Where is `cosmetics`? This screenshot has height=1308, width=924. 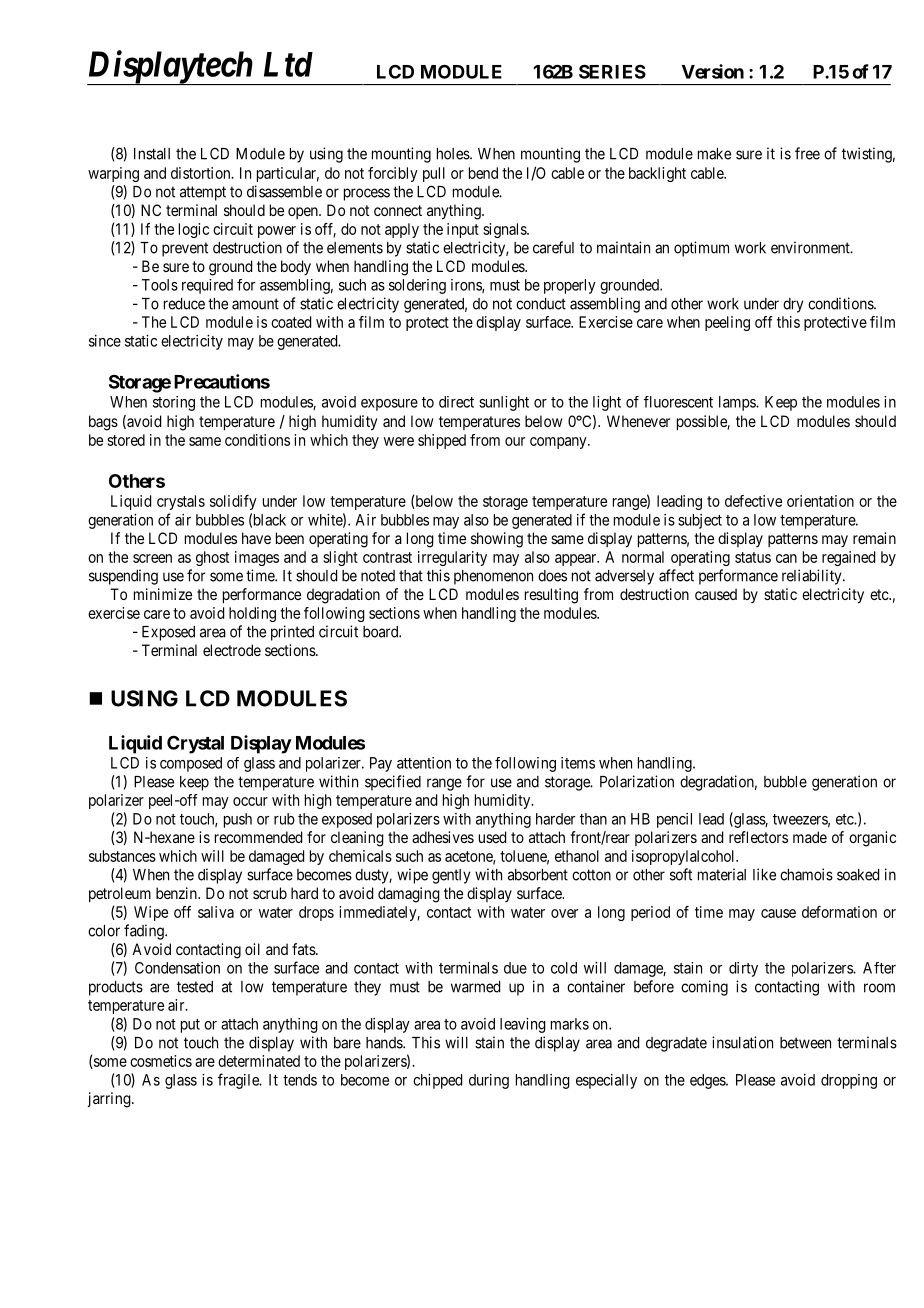
cosmetics is located at coordinates (161, 1061).
